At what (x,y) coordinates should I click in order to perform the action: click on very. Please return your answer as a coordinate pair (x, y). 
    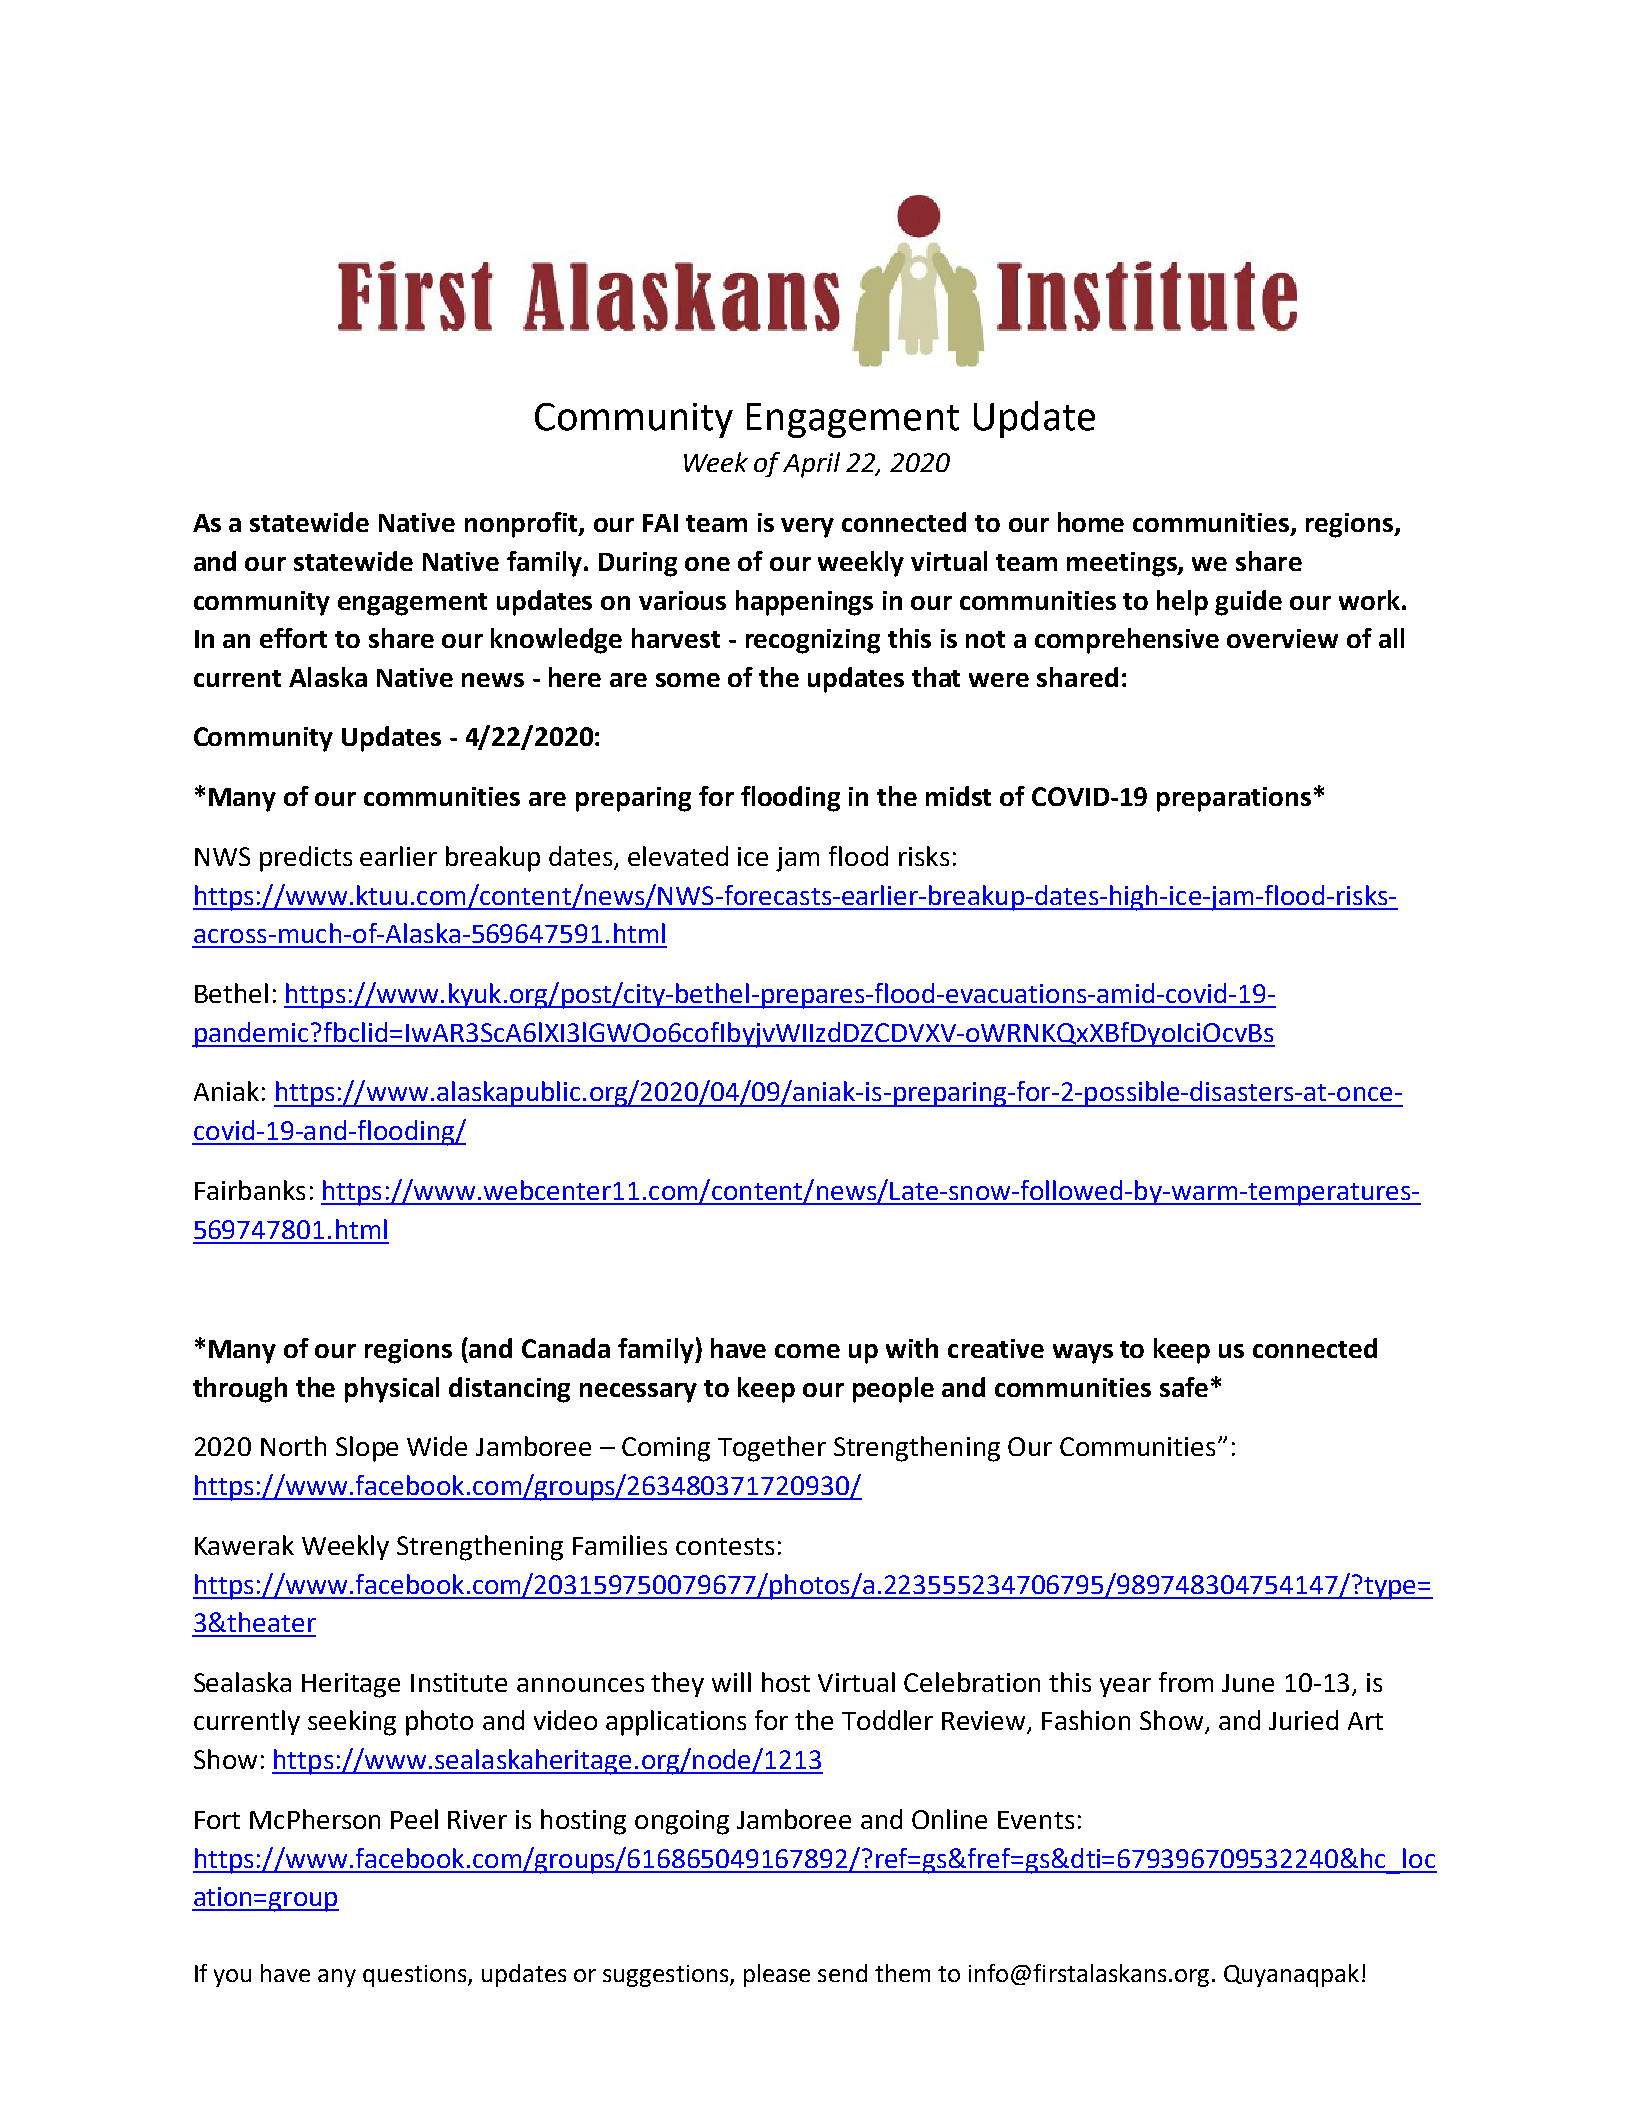
    Looking at the image, I should click on (807, 528).
